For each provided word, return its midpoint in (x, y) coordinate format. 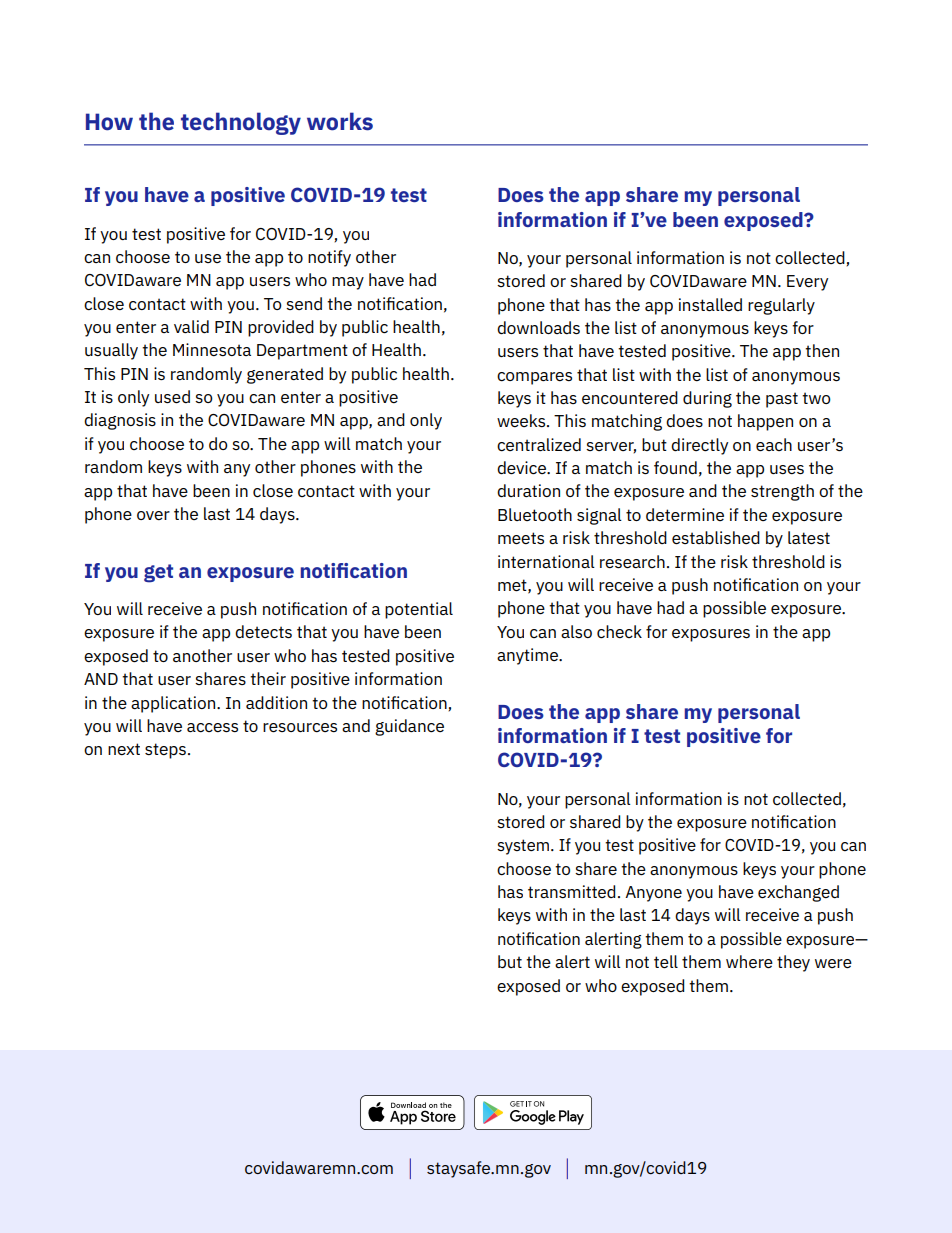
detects (263, 632)
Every (807, 283)
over (153, 515)
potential (419, 610)
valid (191, 327)
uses (787, 469)
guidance (409, 727)
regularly (781, 306)
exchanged (798, 893)
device (522, 468)
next (124, 749)
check (619, 632)
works (340, 121)
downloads (538, 328)
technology (241, 123)
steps (165, 751)
